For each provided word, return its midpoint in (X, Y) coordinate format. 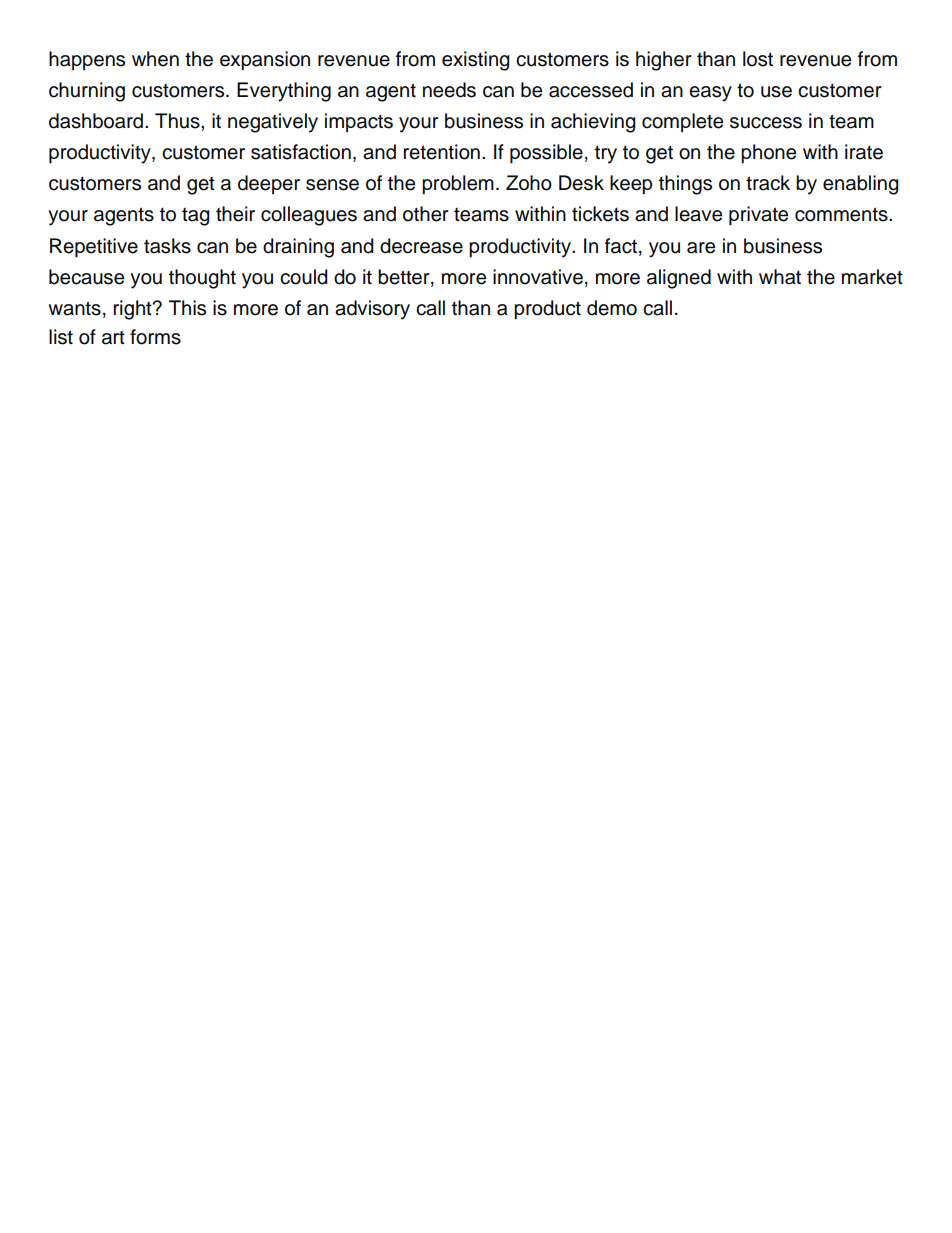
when (155, 59)
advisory (372, 310)
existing (476, 61)
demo (612, 308)
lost (758, 59)
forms (155, 337)
